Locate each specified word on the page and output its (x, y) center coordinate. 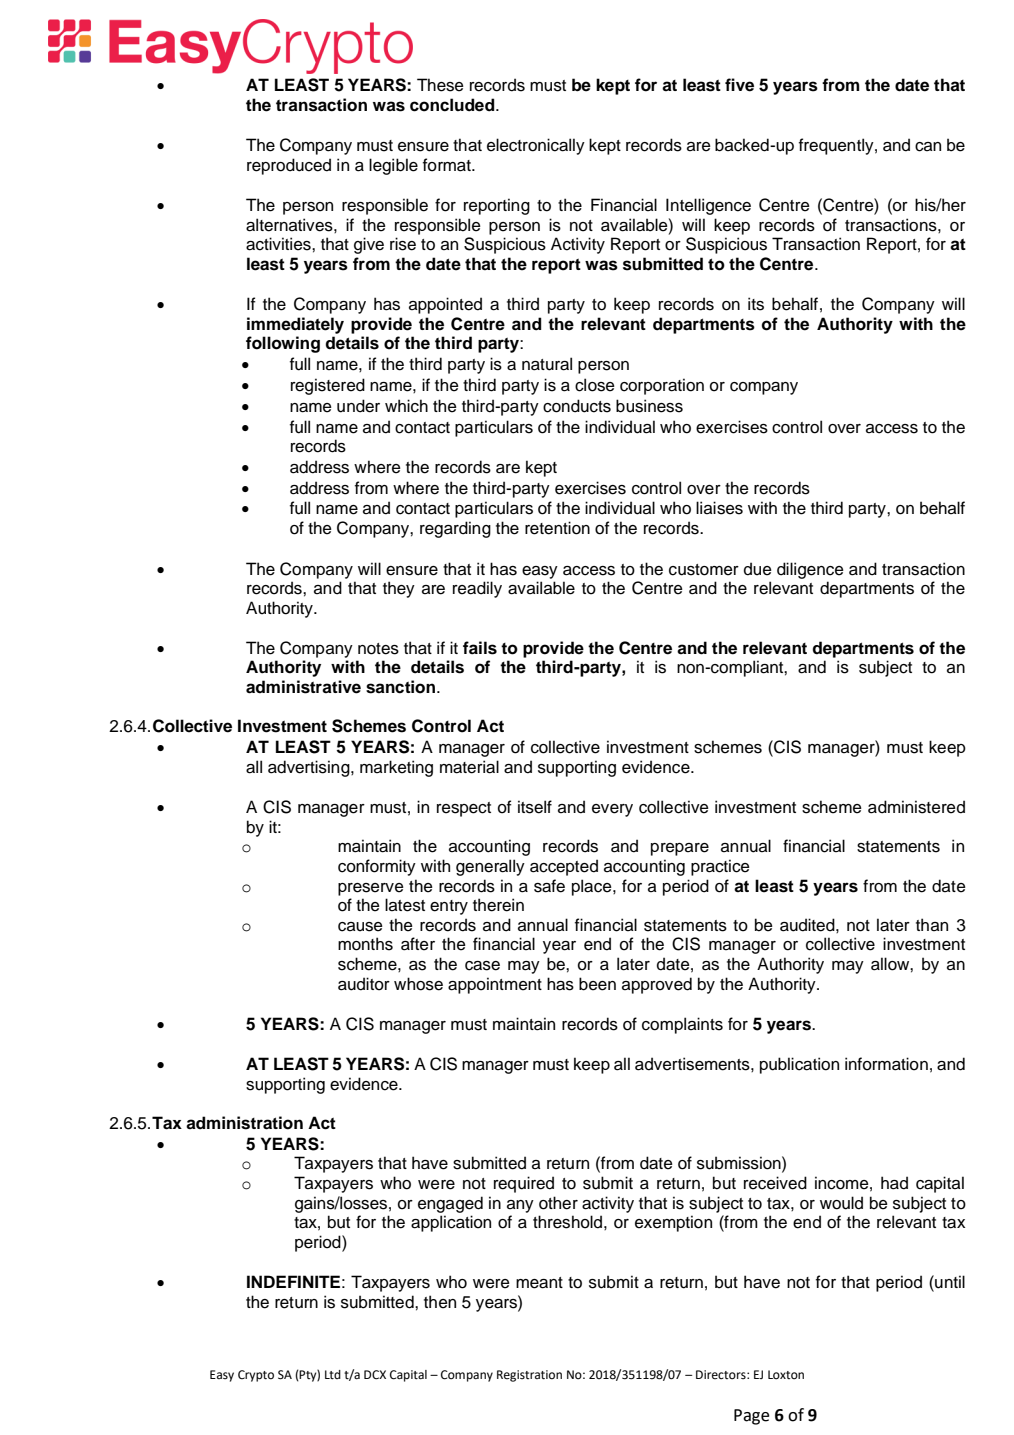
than (932, 925)
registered (328, 386)
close (595, 385)
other (558, 1203)
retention (557, 528)
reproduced (289, 166)
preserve (371, 889)
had (894, 1183)
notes (378, 649)
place (593, 887)
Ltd (333, 1375)
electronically (536, 146)
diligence (810, 570)
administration (244, 1123)
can (928, 147)
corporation (662, 386)
